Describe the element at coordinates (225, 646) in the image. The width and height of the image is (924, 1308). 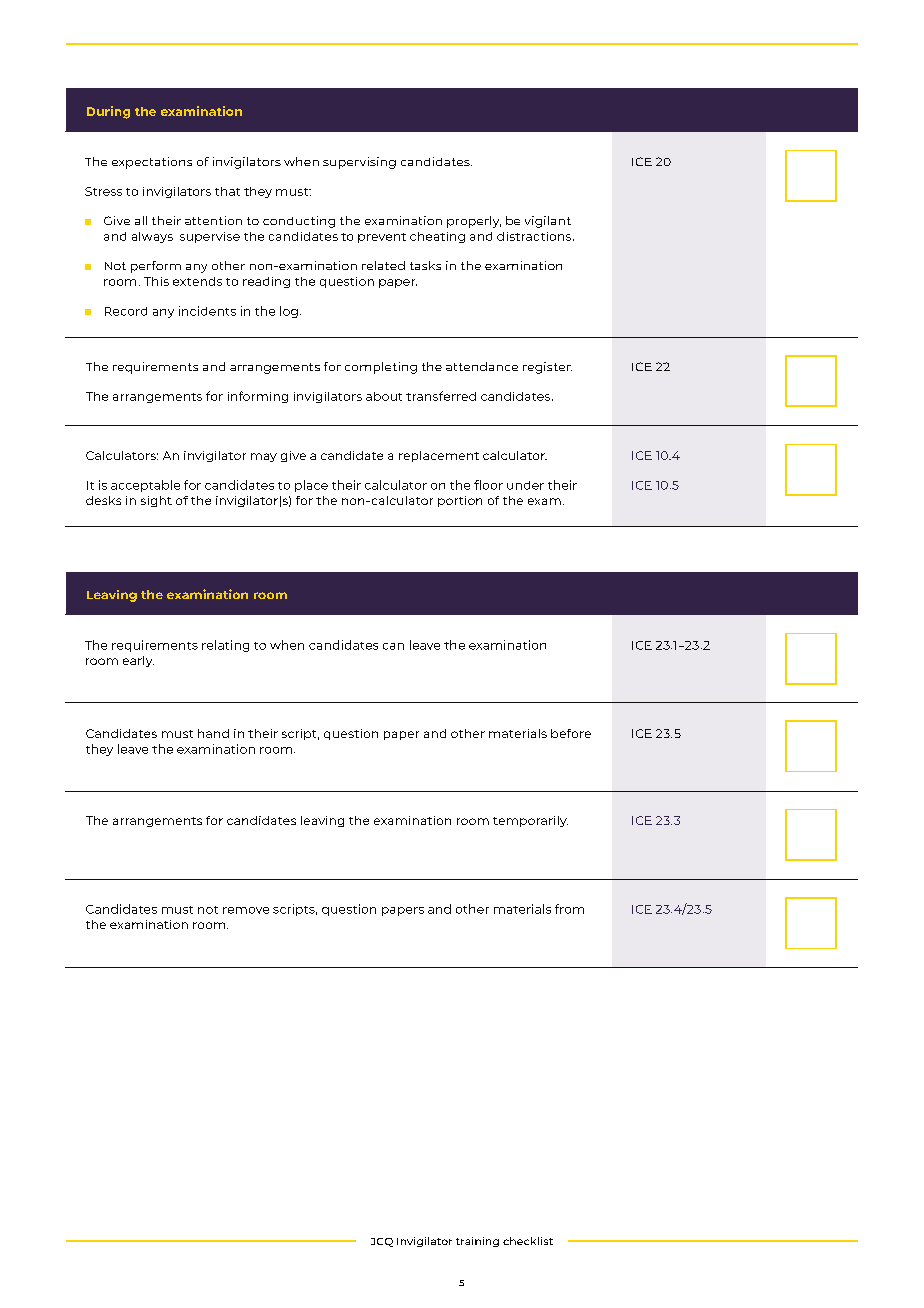
I see `relating` at that location.
